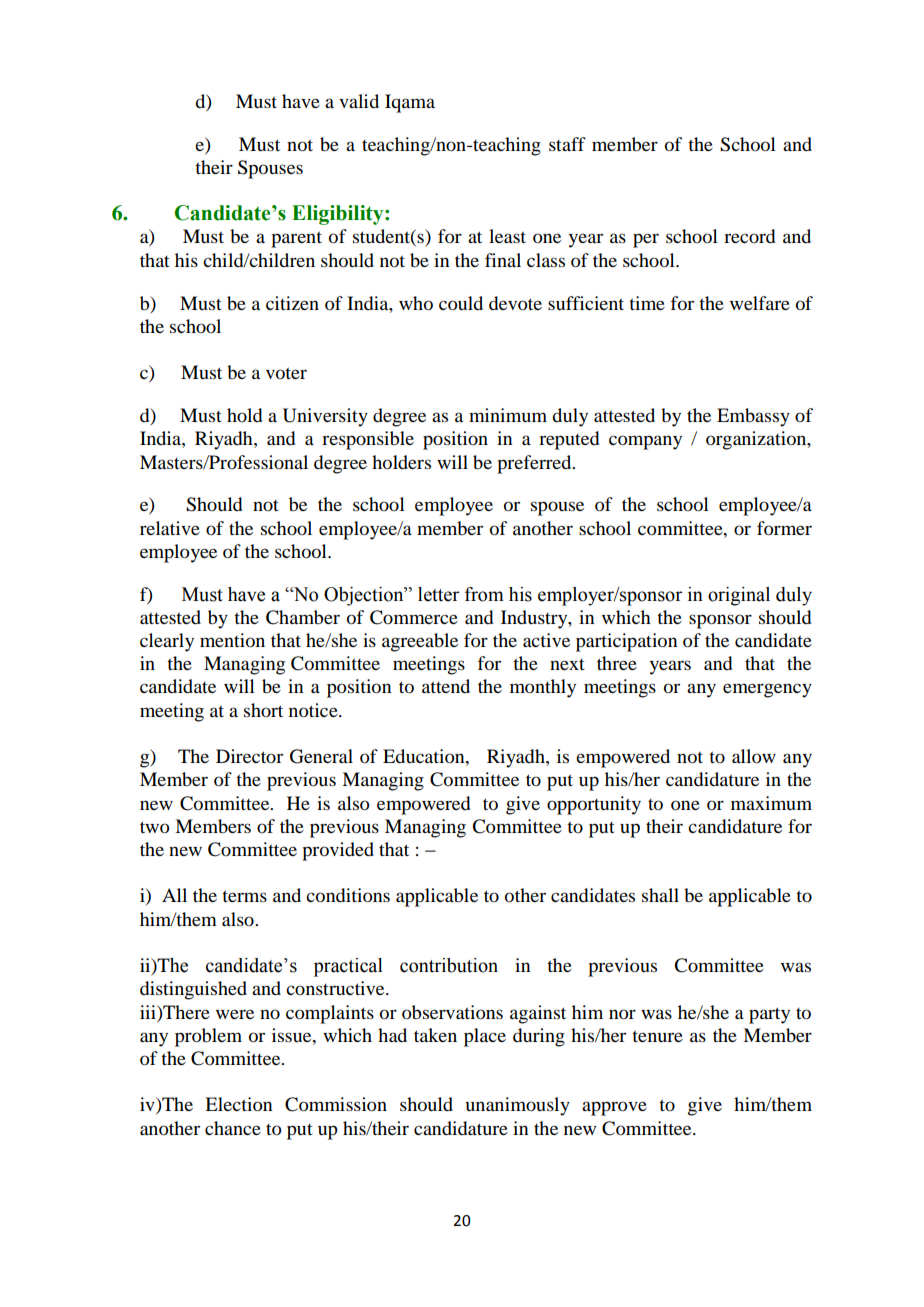 This screenshot has width=924, height=1307. Describe the element at coordinates (749, 236) in the screenshot. I see `record` at that location.
